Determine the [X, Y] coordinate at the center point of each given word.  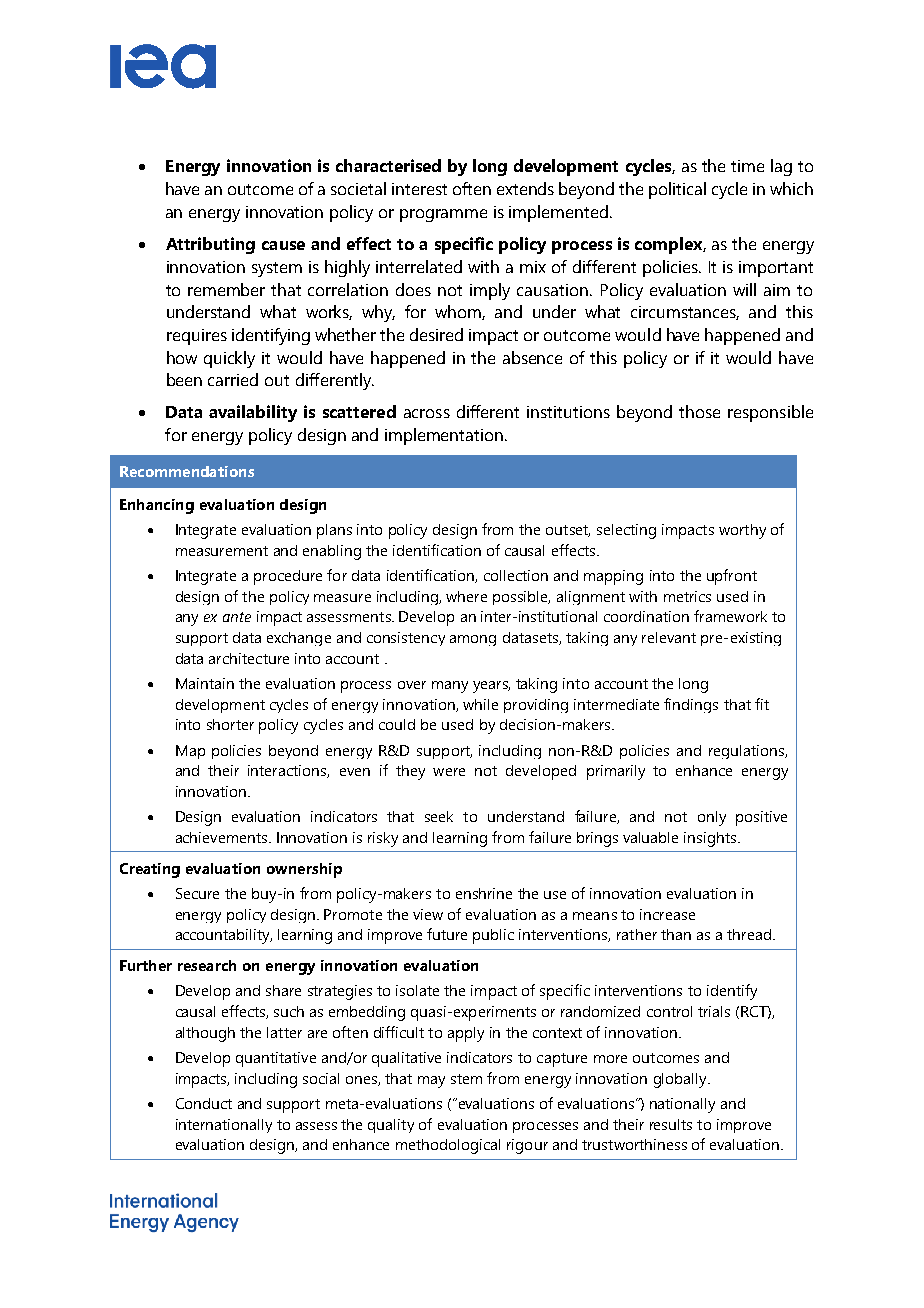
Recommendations [187, 471]
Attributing [210, 245]
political [677, 190]
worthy [742, 531]
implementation [444, 436]
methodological [448, 1146]
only [712, 818]
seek [439, 816]
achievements [223, 837]
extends [525, 188]
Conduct [204, 1103]
